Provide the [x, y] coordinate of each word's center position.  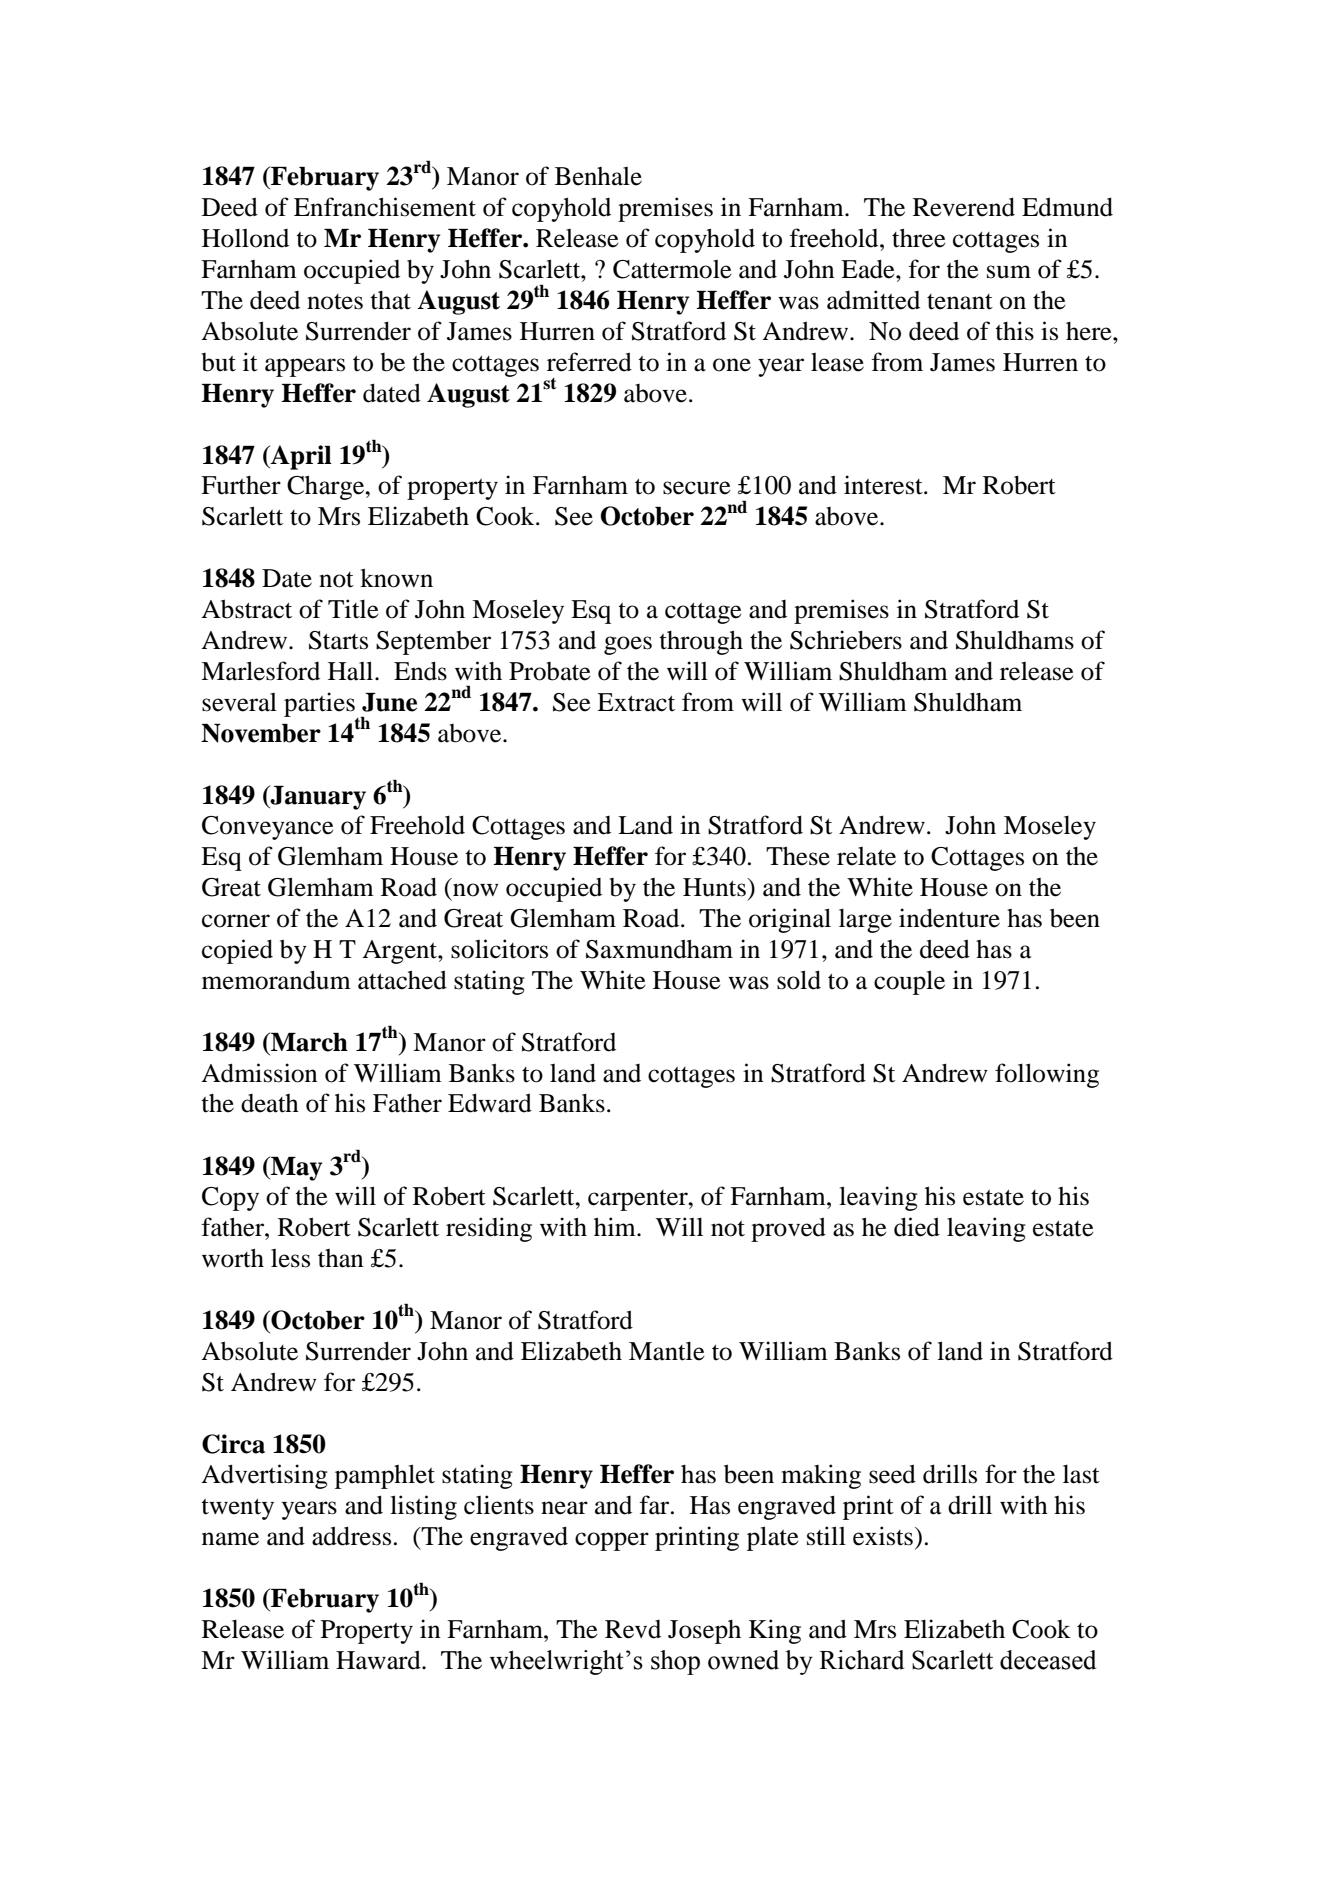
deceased [1048, 1660]
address [351, 1536]
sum [1009, 272]
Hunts [715, 887]
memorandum [276, 980]
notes [335, 302]
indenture [949, 918]
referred [589, 362]
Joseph [704, 1632]
